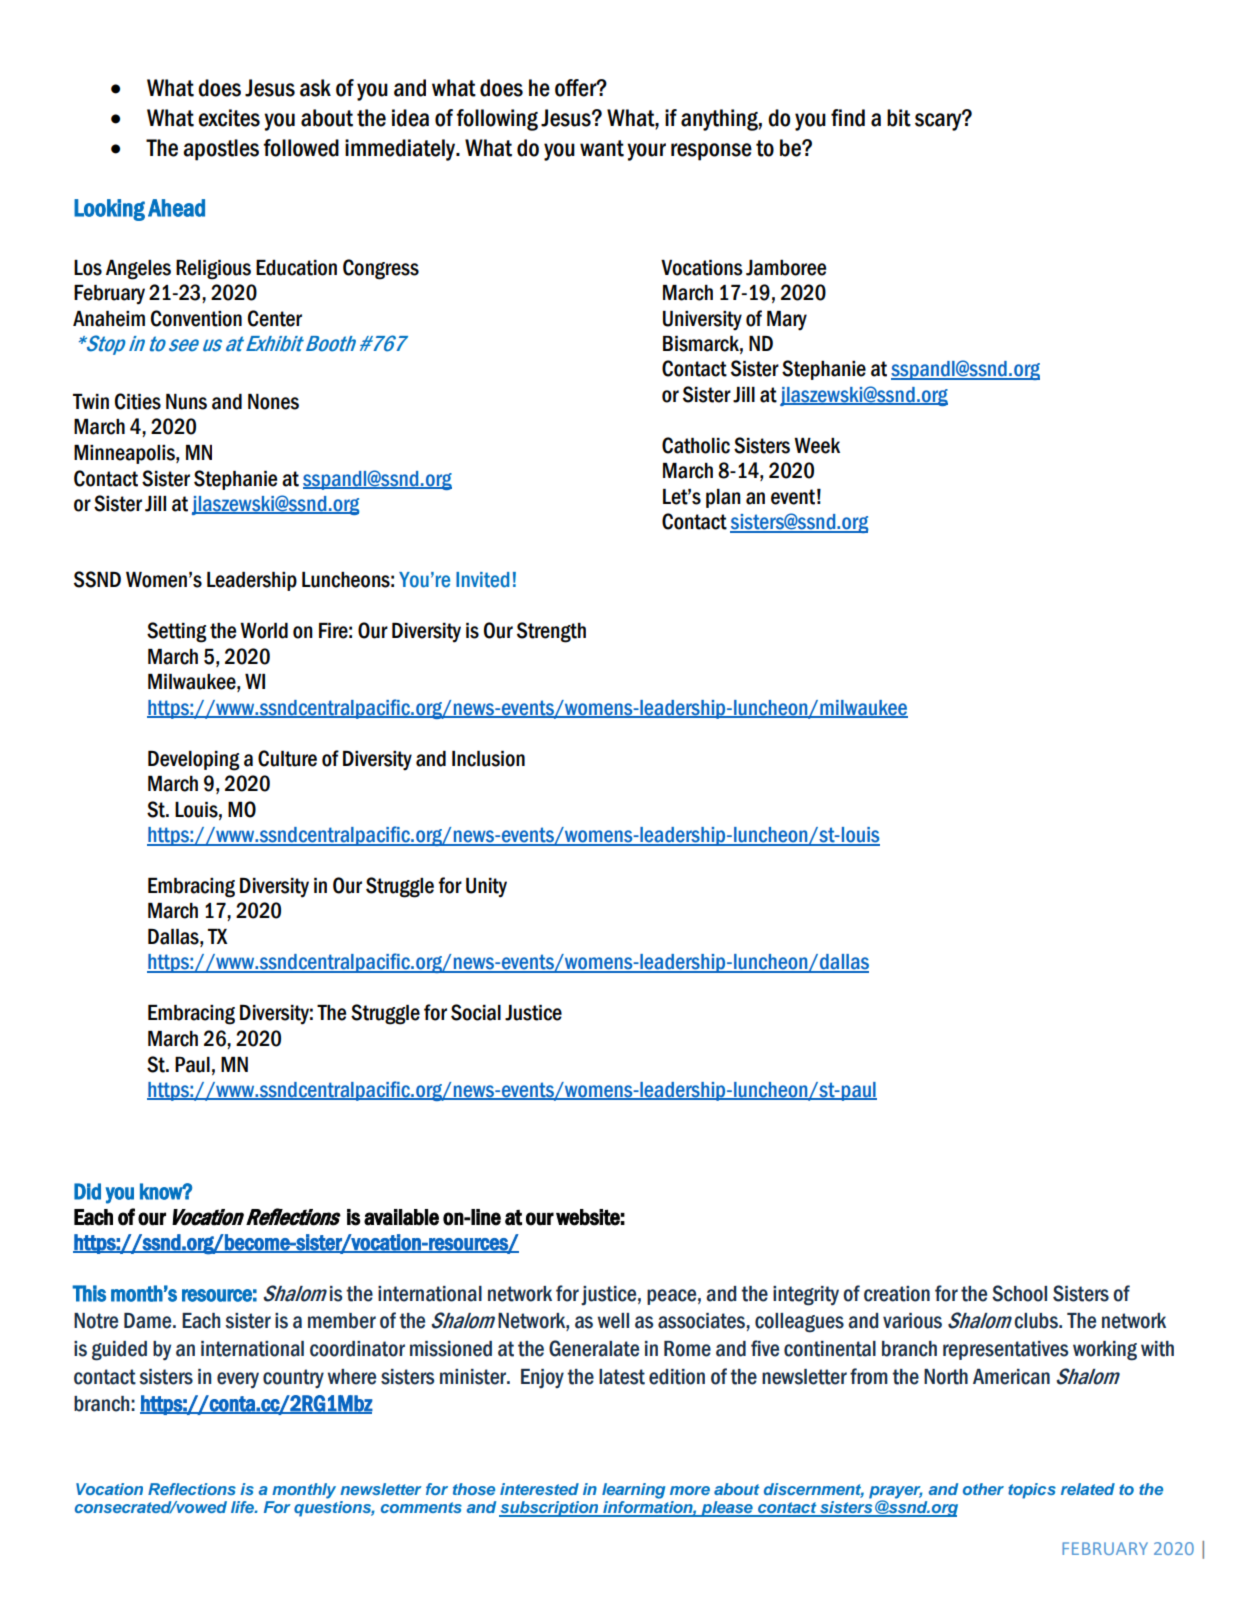  I want to click on Inclusion, so click(488, 759).
